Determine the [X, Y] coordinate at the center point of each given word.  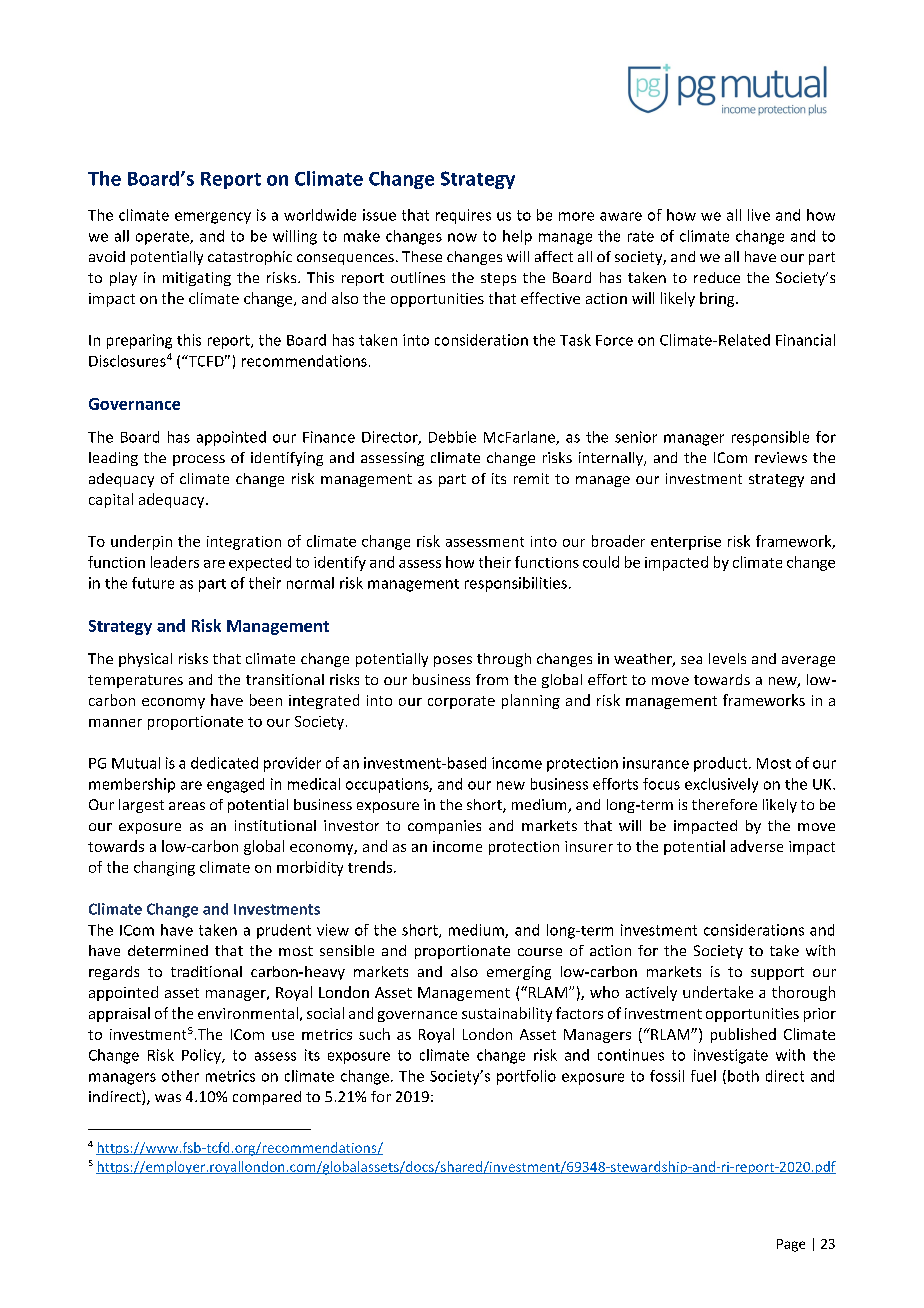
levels [727, 658]
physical [145, 660]
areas [187, 806]
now [462, 237]
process [199, 460]
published [743, 1035]
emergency [213, 218]
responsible [770, 438]
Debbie [452, 437]
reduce [717, 277]
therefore [724, 804]
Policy [203, 1056]
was [168, 1098]
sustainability [507, 1014]
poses [453, 661]
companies [444, 827]
